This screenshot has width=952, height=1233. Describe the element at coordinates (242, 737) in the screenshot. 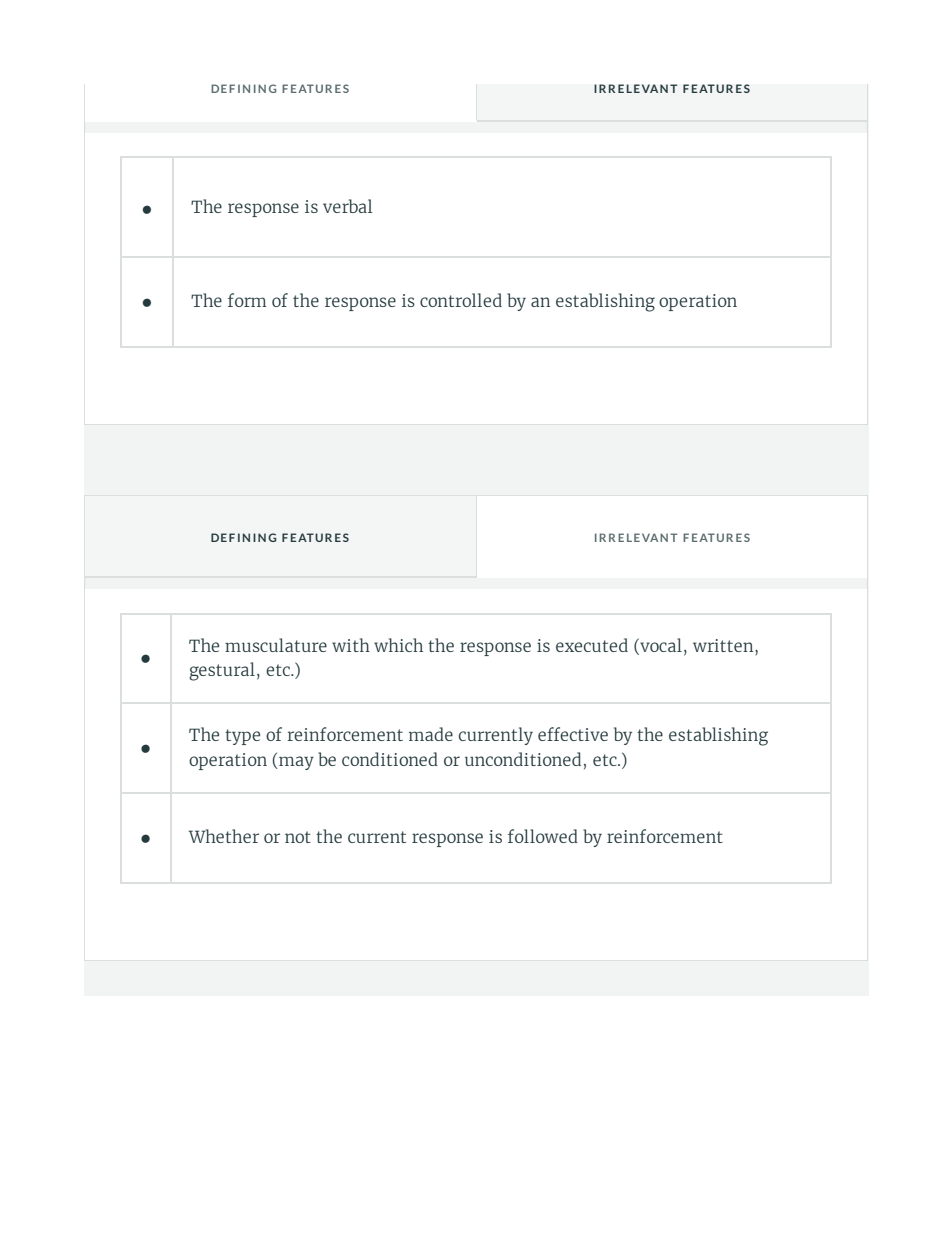

I see `type` at that location.
